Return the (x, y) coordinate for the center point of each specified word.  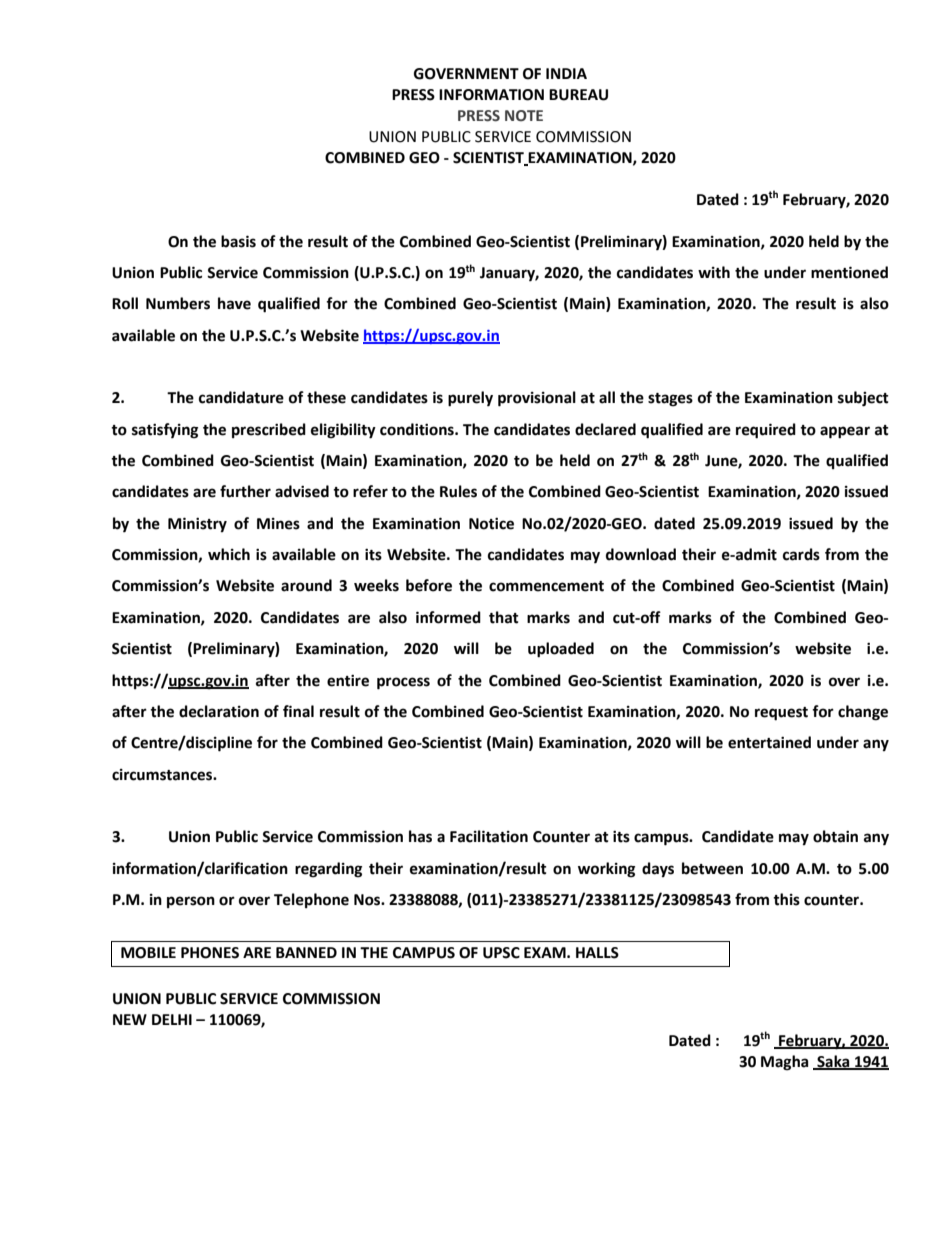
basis (238, 241)
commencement (546, 586)
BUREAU (578, 95)
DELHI (172, 1019)
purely (470, 399)
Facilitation (489, 836)
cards (801, 554)
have (234, 303)
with (714, 272)
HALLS (597, 953)
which (229, 554)
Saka (833, 1062)
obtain (835, 836)
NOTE (524, 116)
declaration (219, 711)
